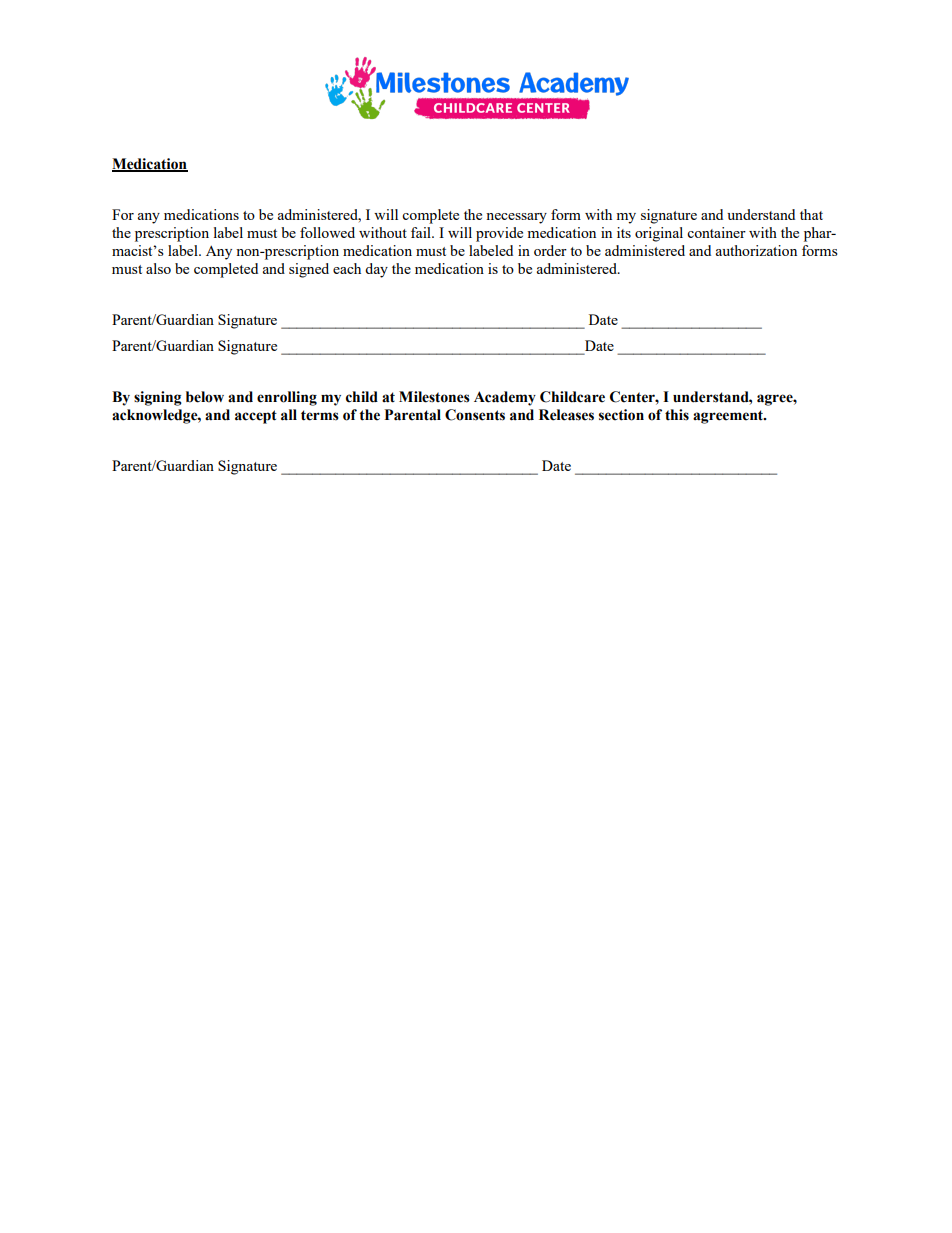 This document has height=1233, width=952. I want to click on container, so click(716, 232).
